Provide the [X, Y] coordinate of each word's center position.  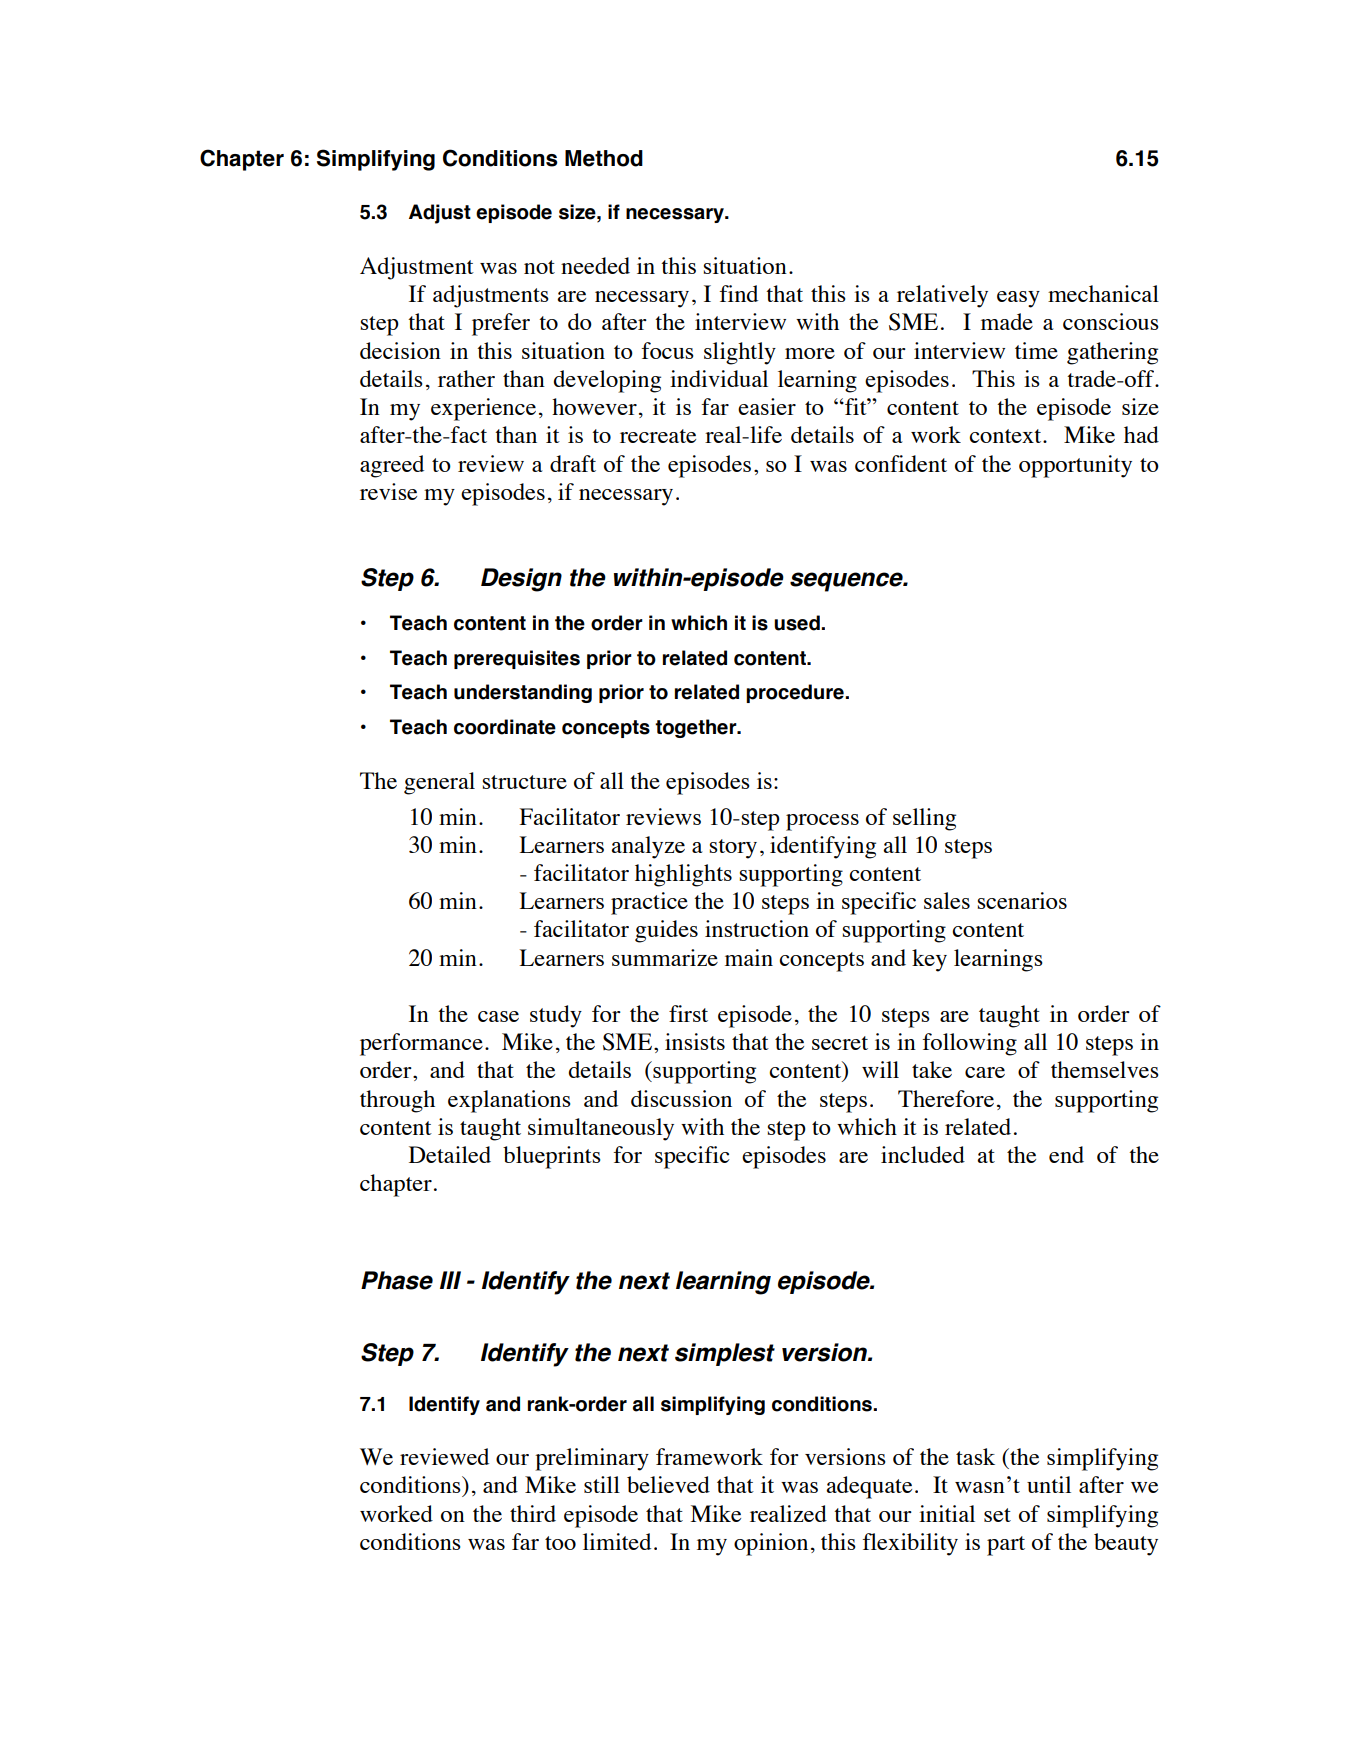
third [533, 1513]
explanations [509, 1101]
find [739, 293]
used [798, 623]
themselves [1105, 1069]
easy [1018, 299]
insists [695, 1041]
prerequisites [517, 659]
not [539, 267]
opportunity [1075, 466]
